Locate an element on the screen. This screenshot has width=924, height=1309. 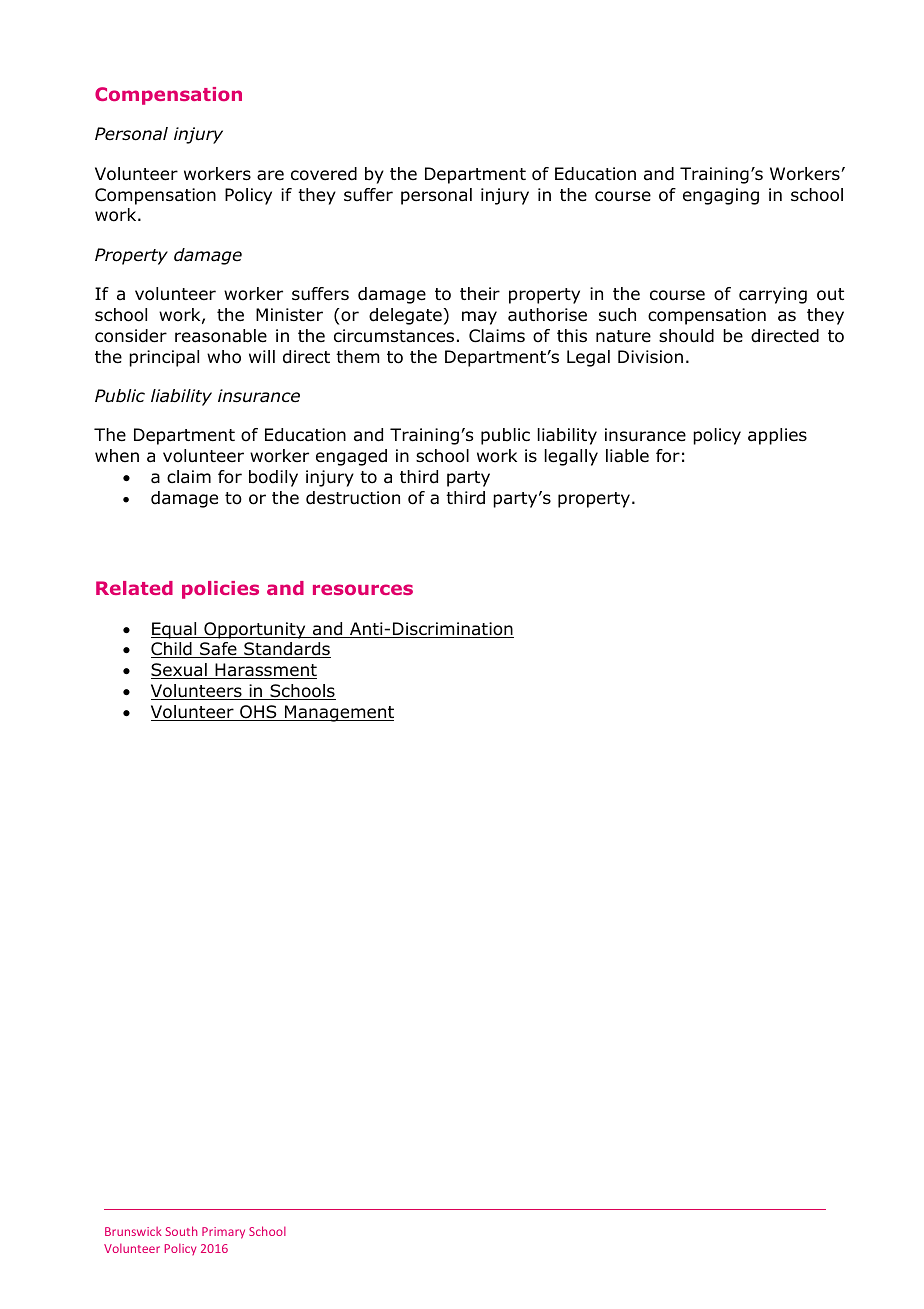
OHS is located at coordinates (258, 713).
